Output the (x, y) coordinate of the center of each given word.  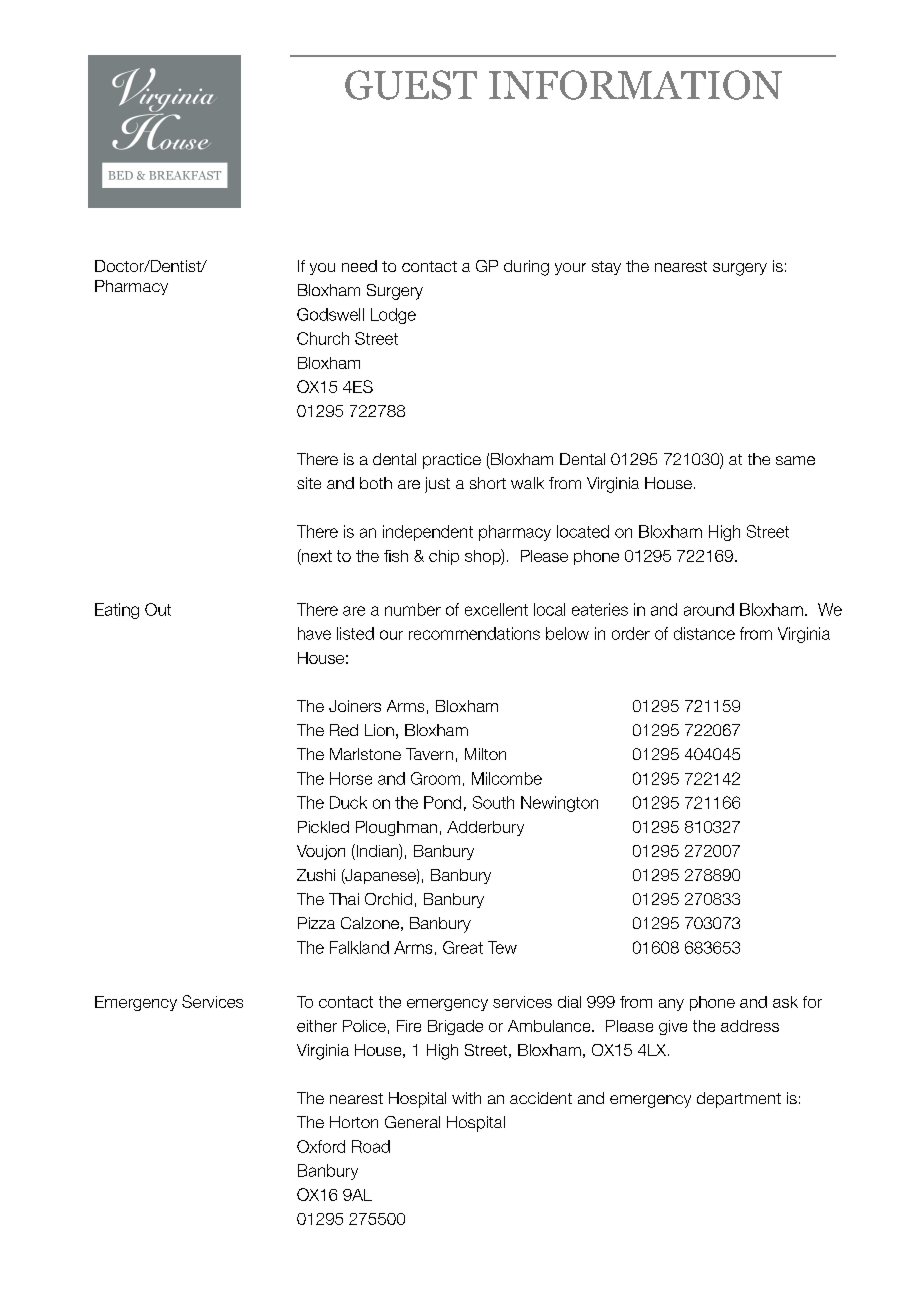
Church (323, 338)
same (795, 460)
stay (606, 268)
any (671, 1005)
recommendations (474, 633)
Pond (442, 802)
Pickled (323, 827)
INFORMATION (635, 85)
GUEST (411, 85)
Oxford (321, 1146)
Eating (117, 611)
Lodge (393, 316)
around (709, 609)
